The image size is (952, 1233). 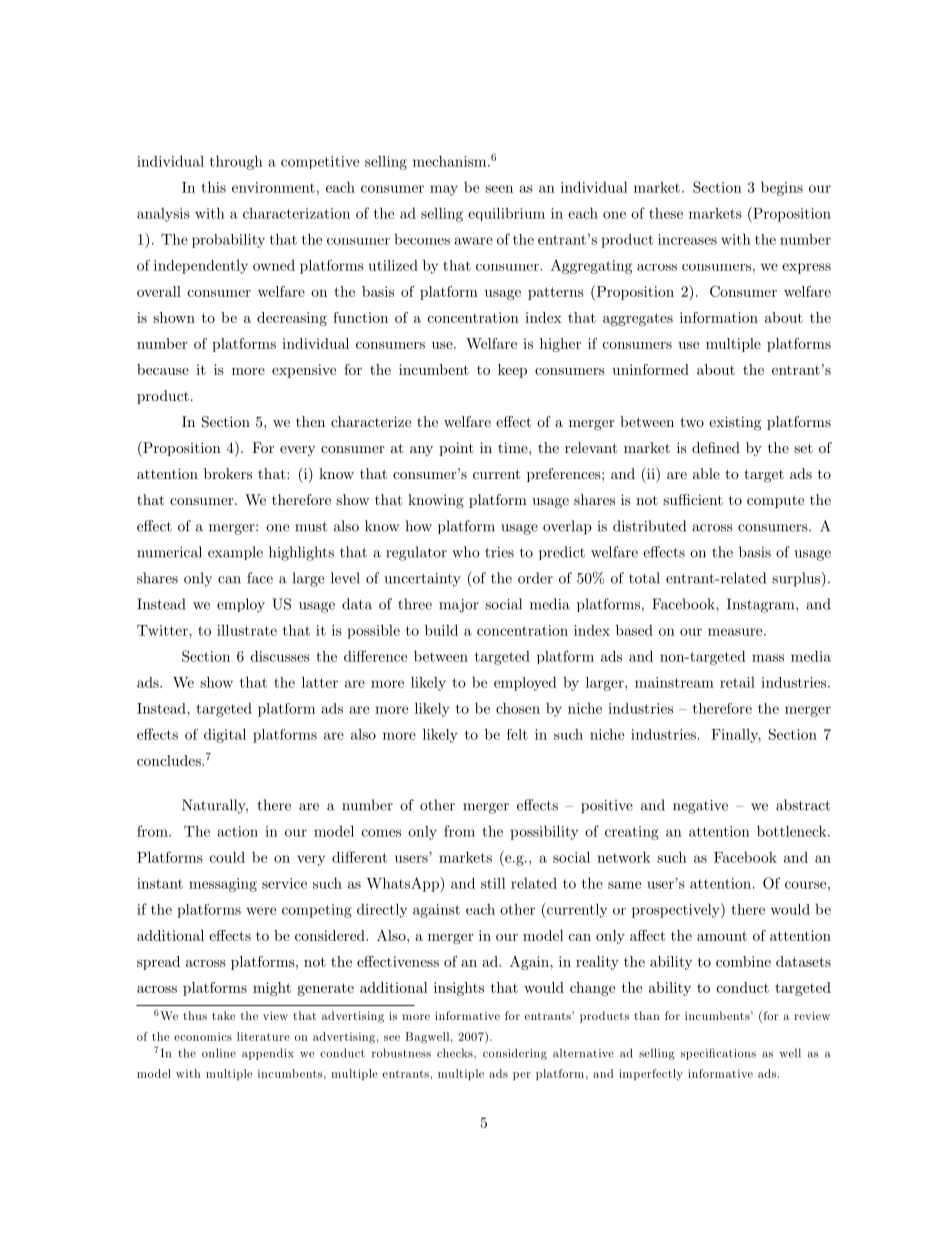 What do you see at coordinates (219, 1053) in the document?
I see `online` at bounding box center [219, 1053].
